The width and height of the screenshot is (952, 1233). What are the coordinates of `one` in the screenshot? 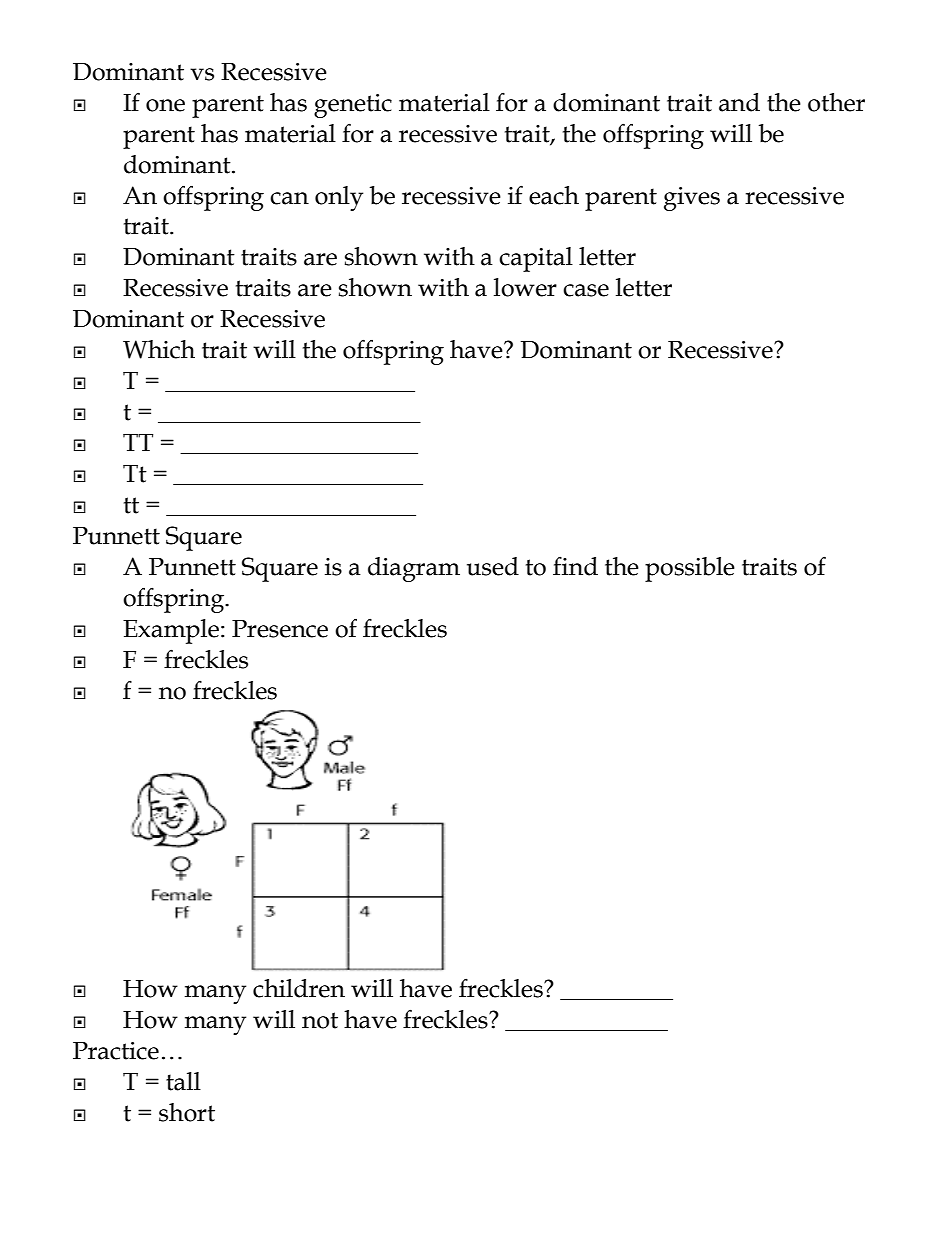 It's located at (165, 105).
